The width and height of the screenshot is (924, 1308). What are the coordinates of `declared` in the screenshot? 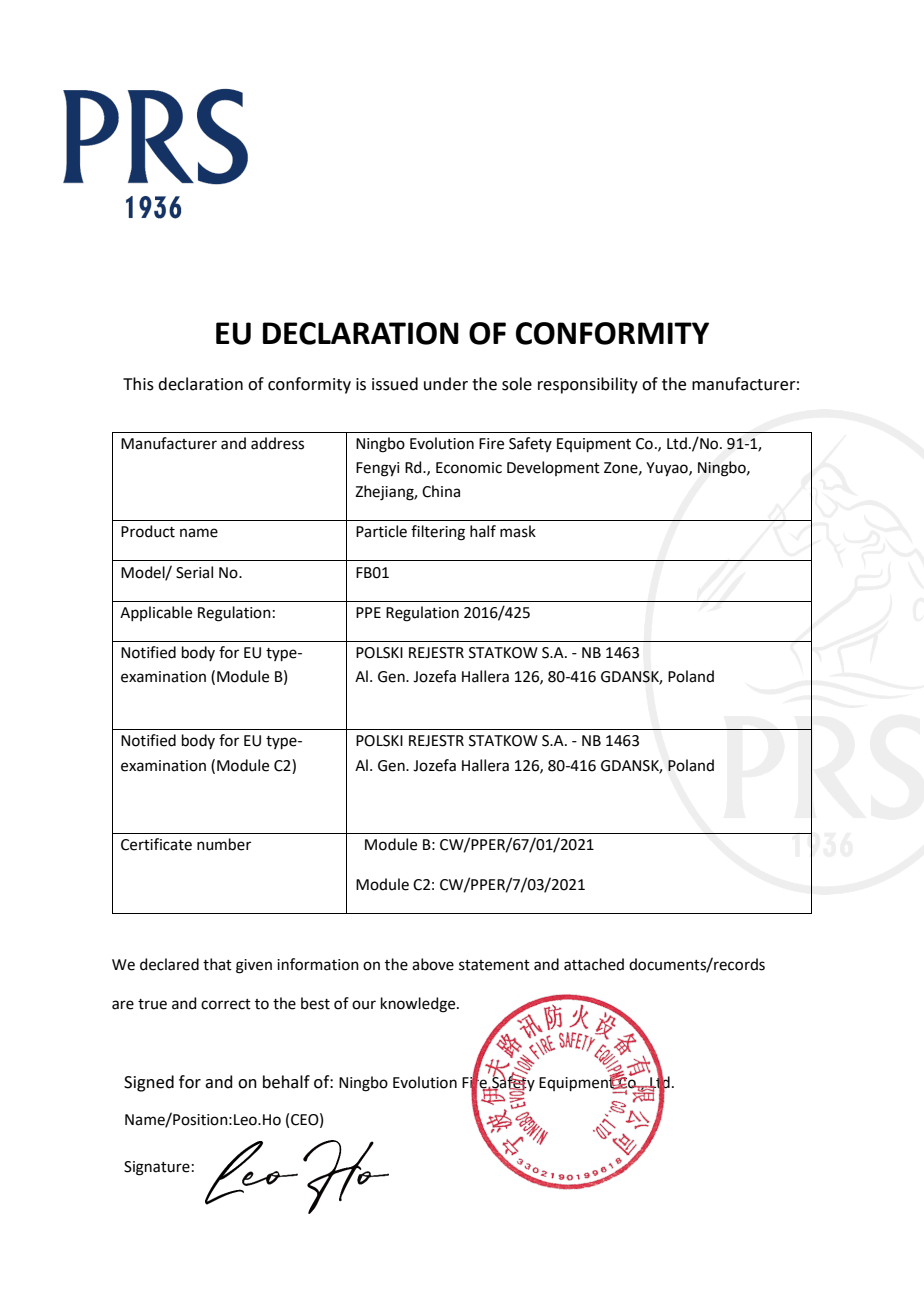 It's located at (169, 964).
